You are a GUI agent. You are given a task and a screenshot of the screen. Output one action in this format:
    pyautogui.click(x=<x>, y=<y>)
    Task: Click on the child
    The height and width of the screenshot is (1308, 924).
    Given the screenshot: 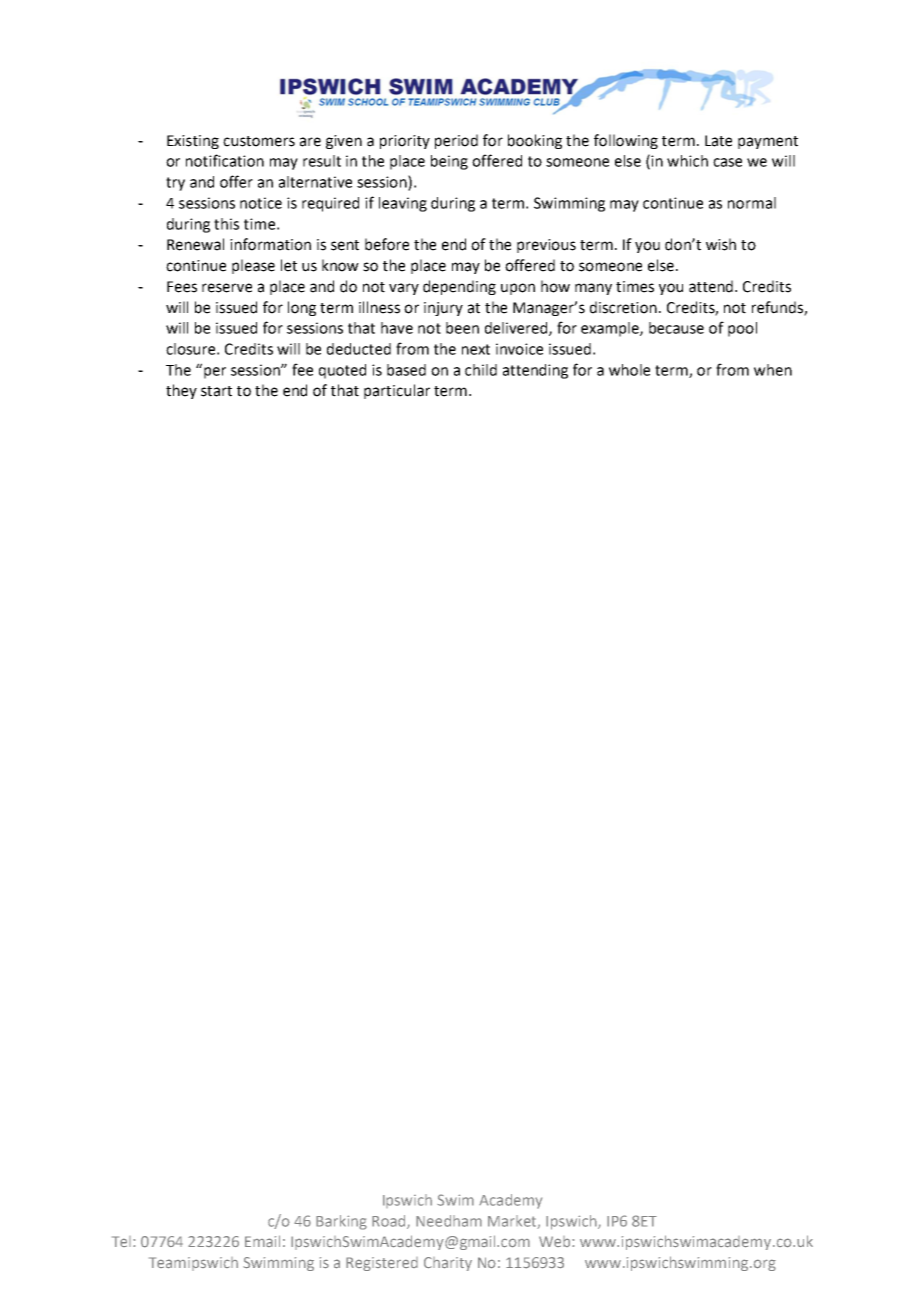 What is the action you would take?
    pyautogui.click(x=481, y=370)
